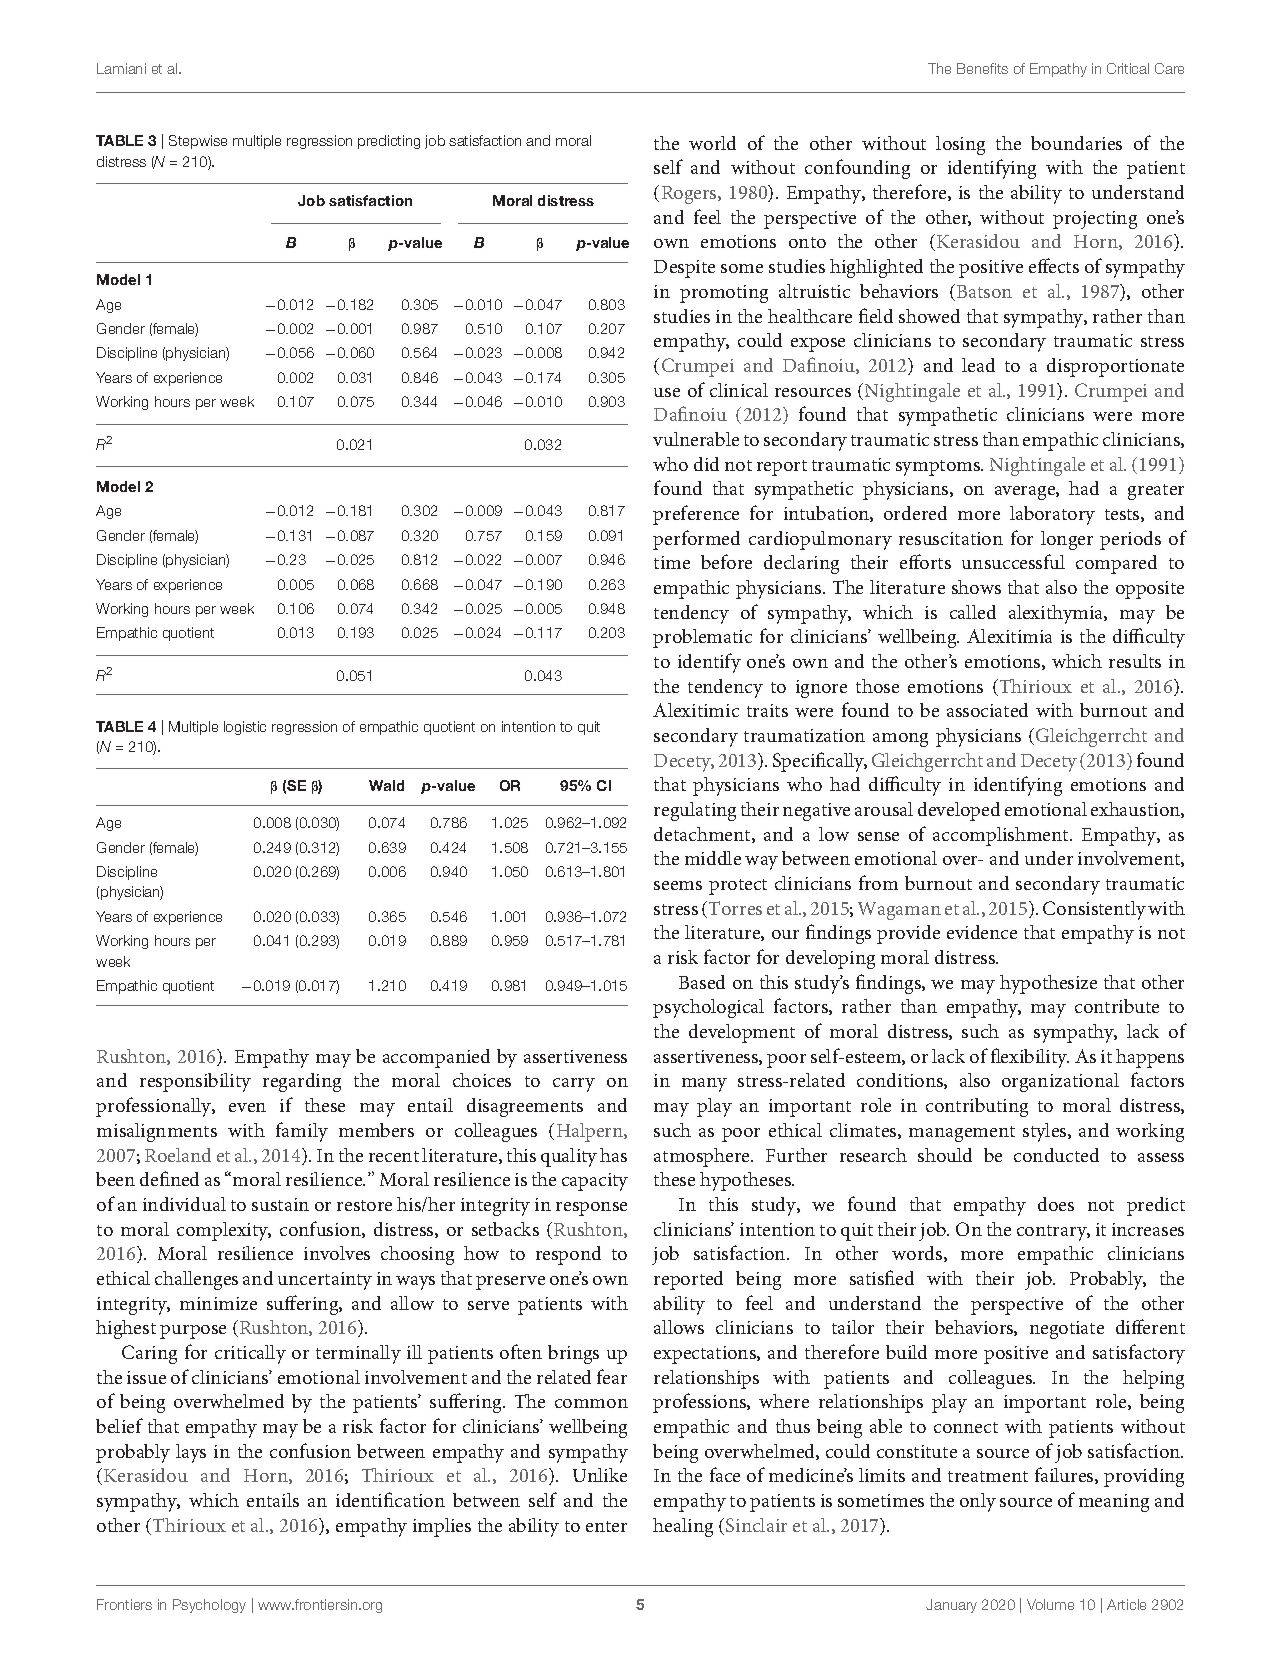  I want to click on boundaries, so click(1076, 143).
